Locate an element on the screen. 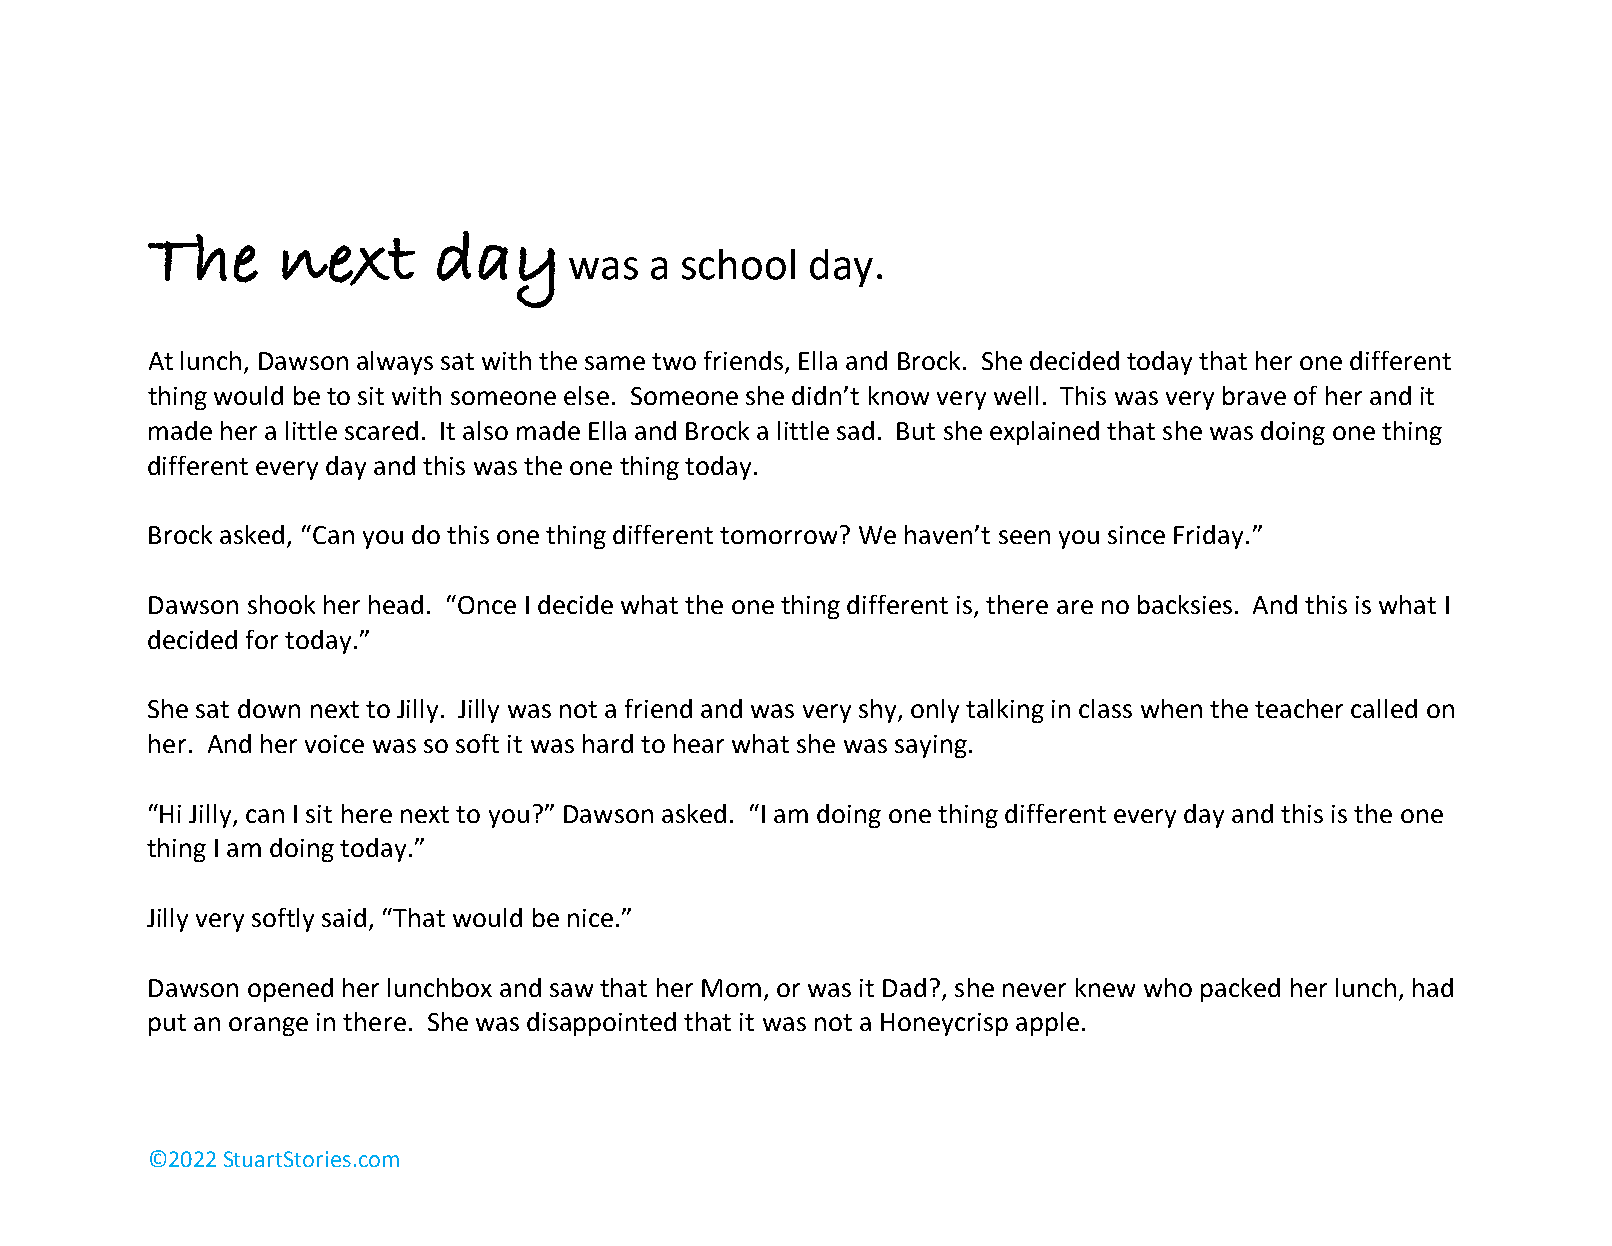 The image size is (1612, 1246). opened is located at coordinates (290, 990).
